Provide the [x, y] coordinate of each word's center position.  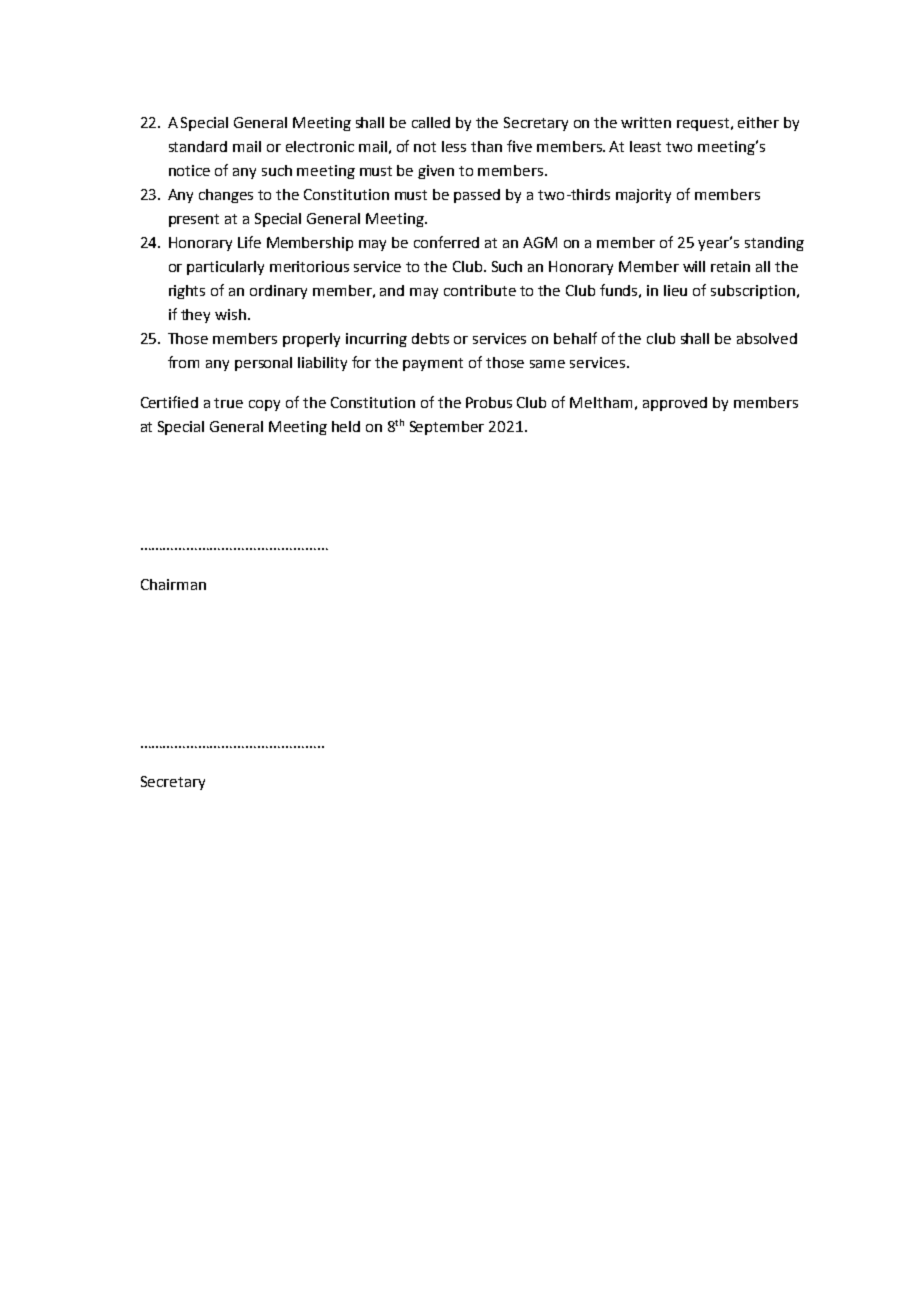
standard [198, 146]
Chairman [173, 584]
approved [675, 404]
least [645, 146]
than [486, 146]
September [447, 428]
